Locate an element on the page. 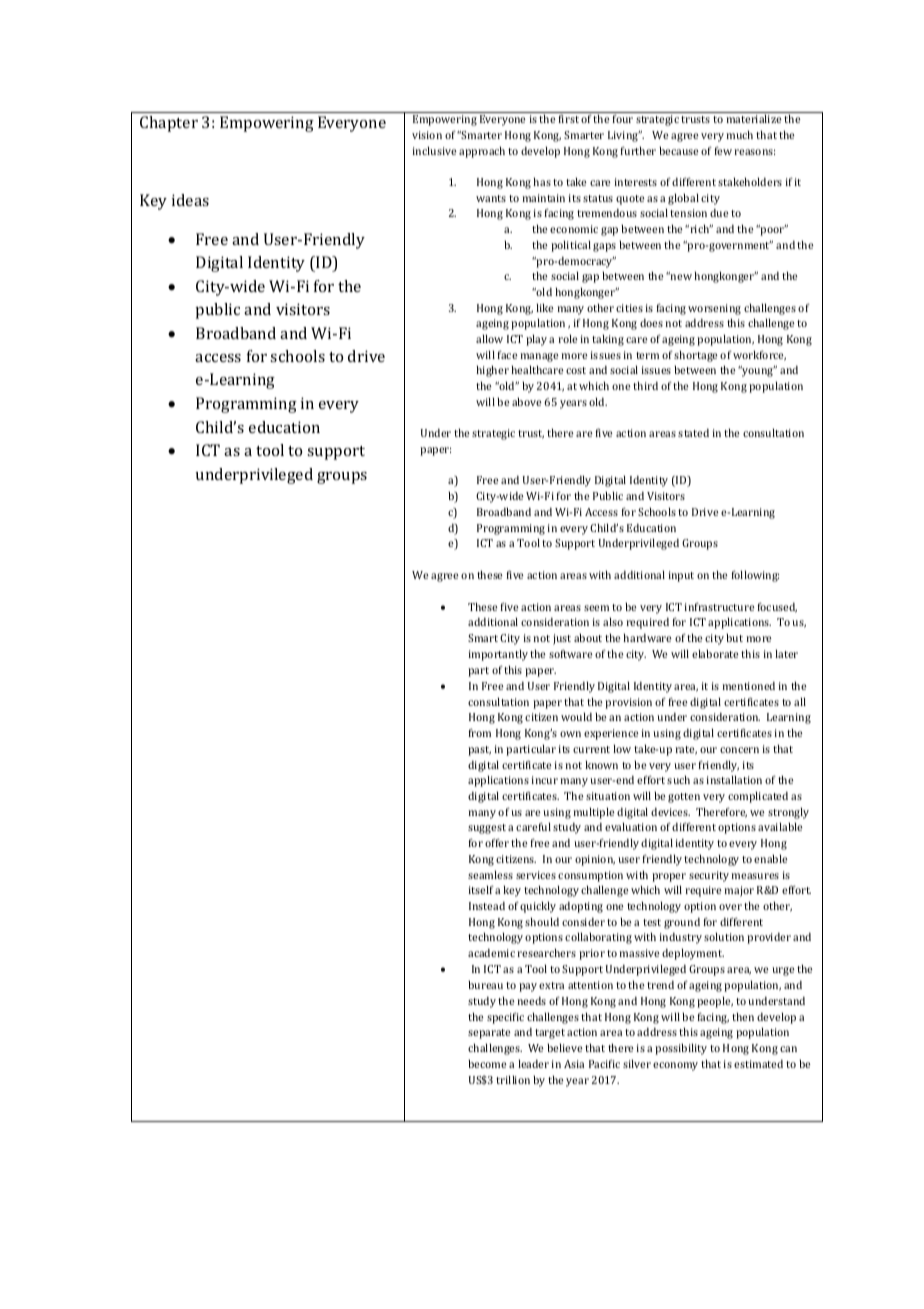 This image has height=1309, width=924. few is located at coordinates (723, 150).
